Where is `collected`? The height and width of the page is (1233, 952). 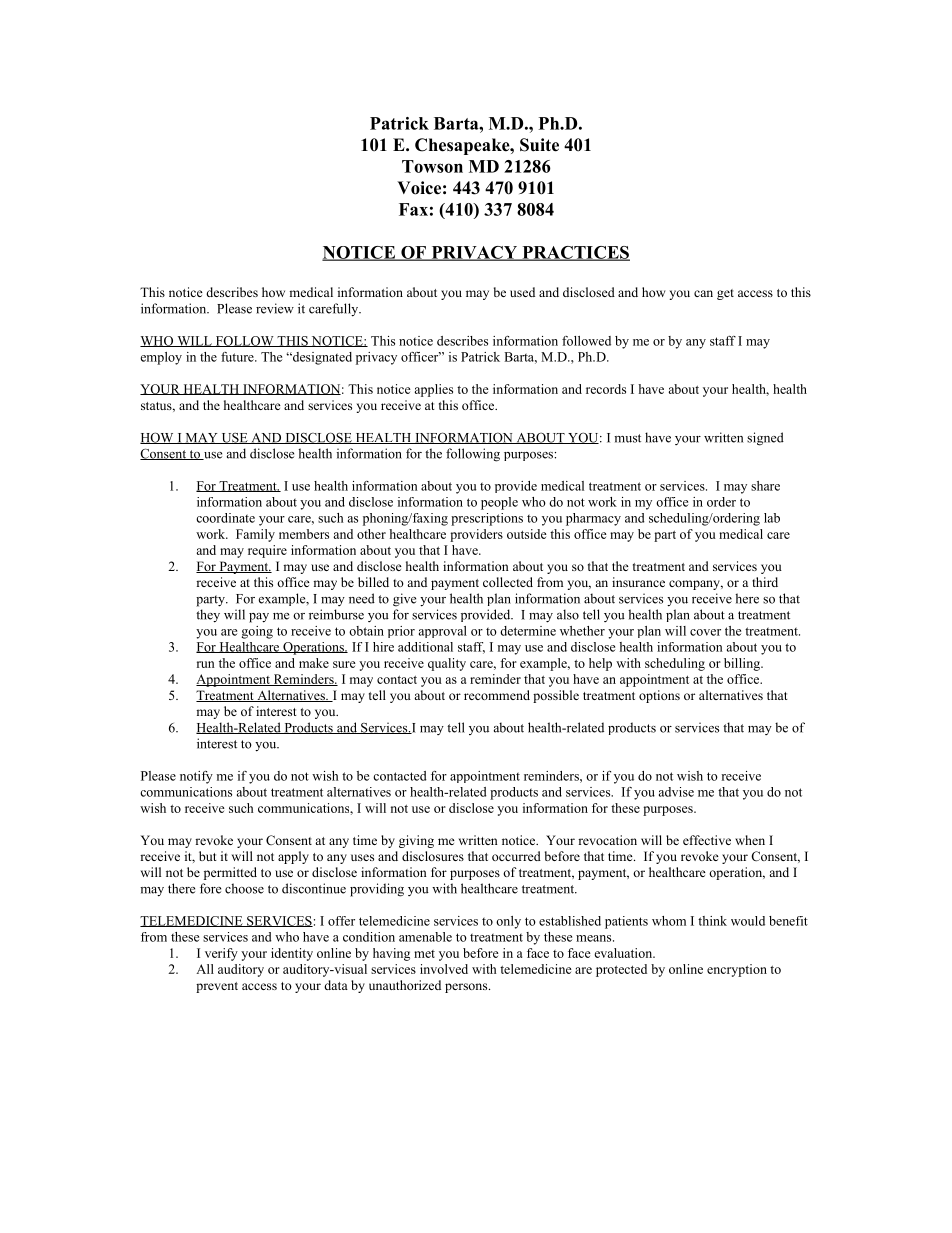 collected is located at coordinates (508, 582).
